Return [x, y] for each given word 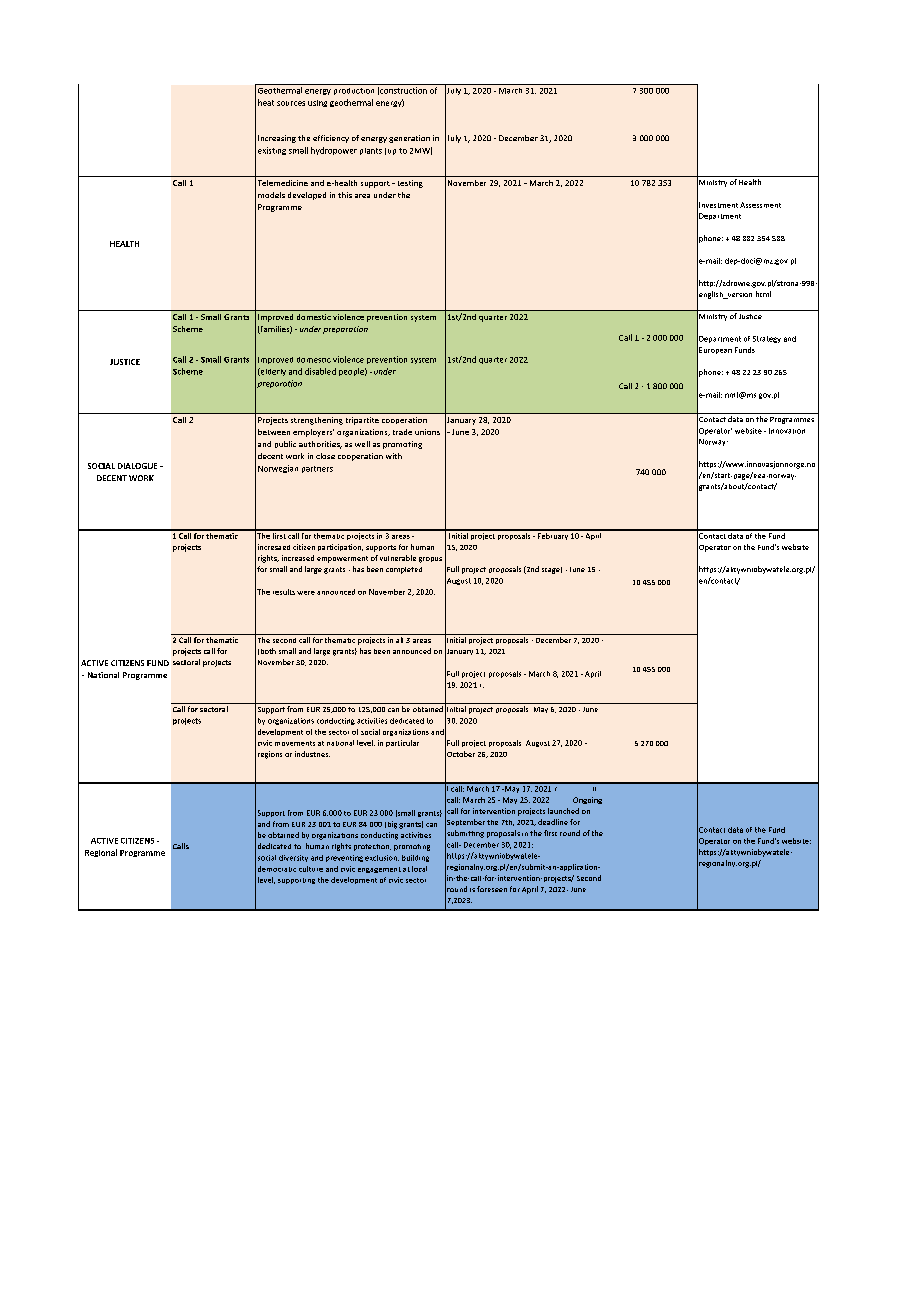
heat [266, 102]
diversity [293, 858]
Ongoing [587, 800]
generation [409, 139]
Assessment [760, 205]
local [419, 869]
